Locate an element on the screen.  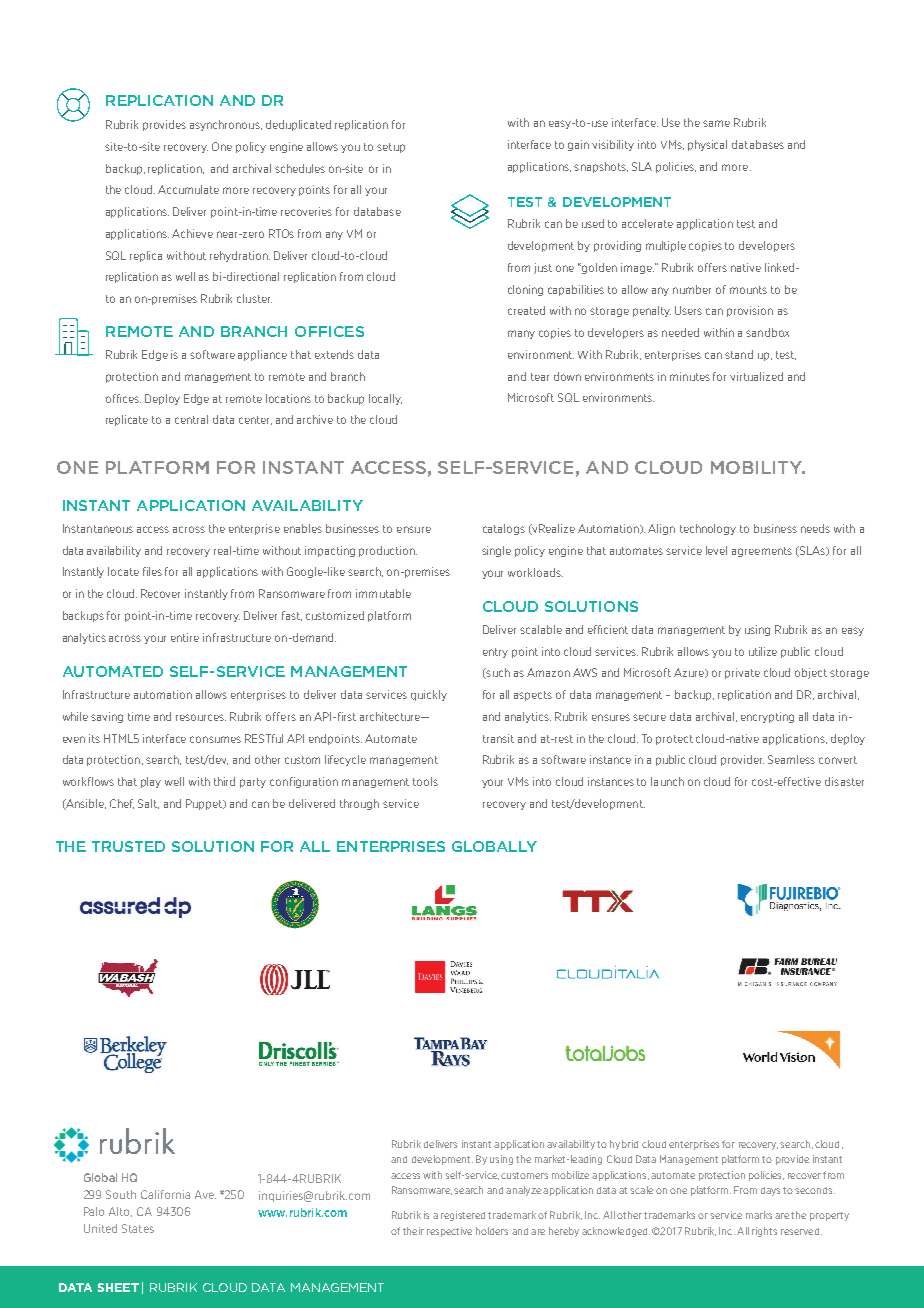
setup is located at coordinates (391, 148).
